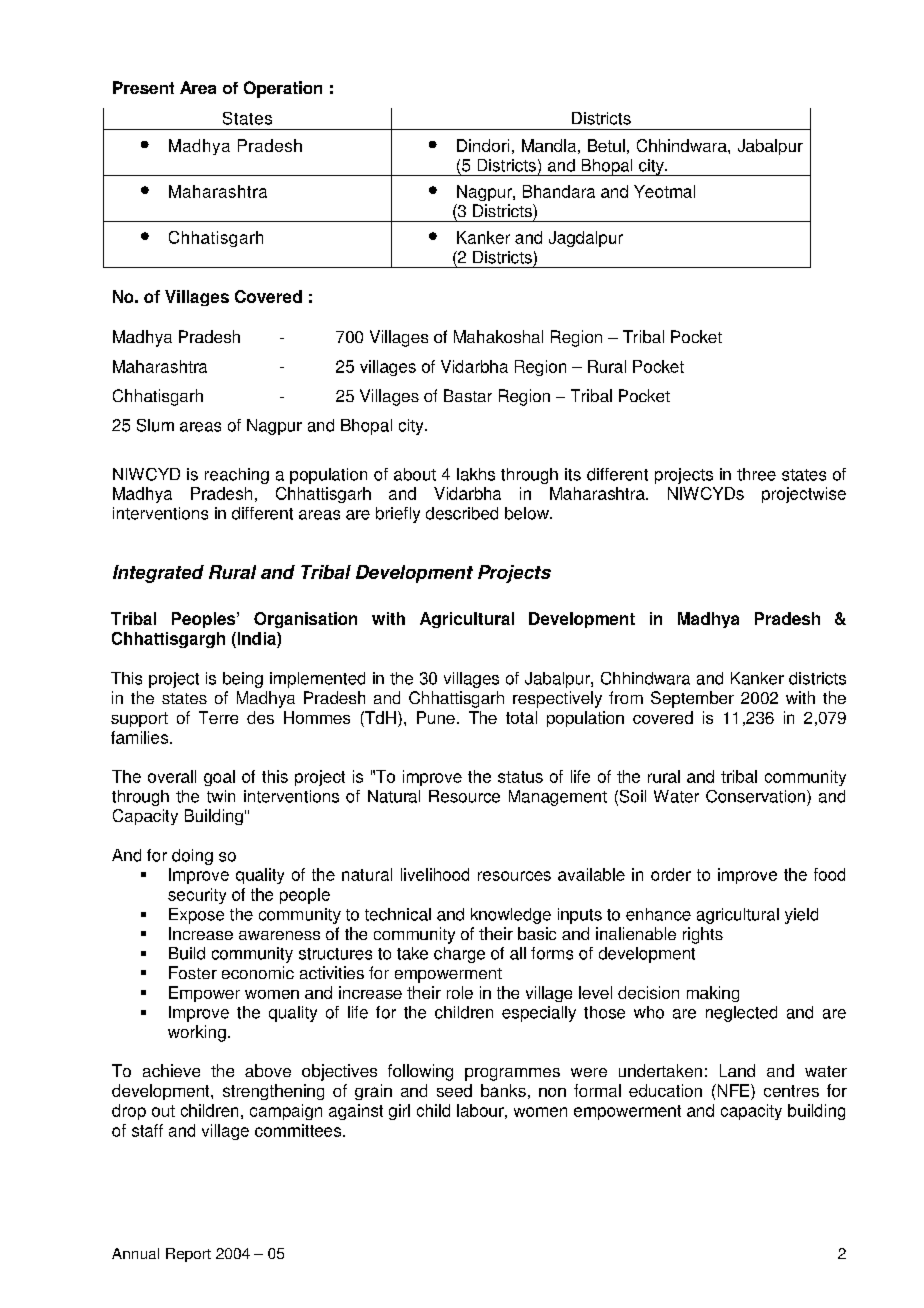 The width and height of the screenshot is (924, 1308). Describe the element at coordinates (283, 89) in the screenshot. I see `Operation` at that location.
